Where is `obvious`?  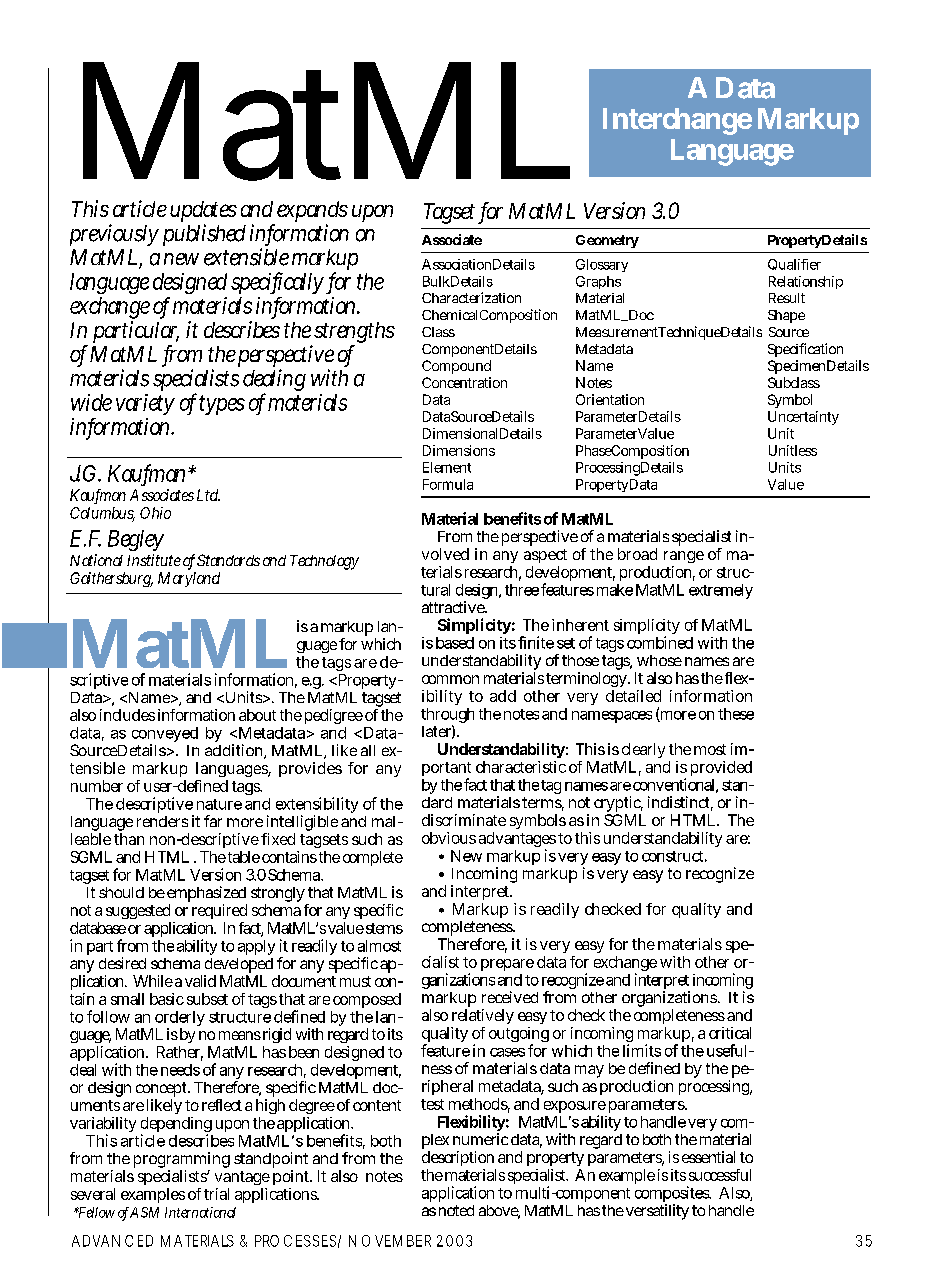 obvious is located at coordinates (449, 838).
